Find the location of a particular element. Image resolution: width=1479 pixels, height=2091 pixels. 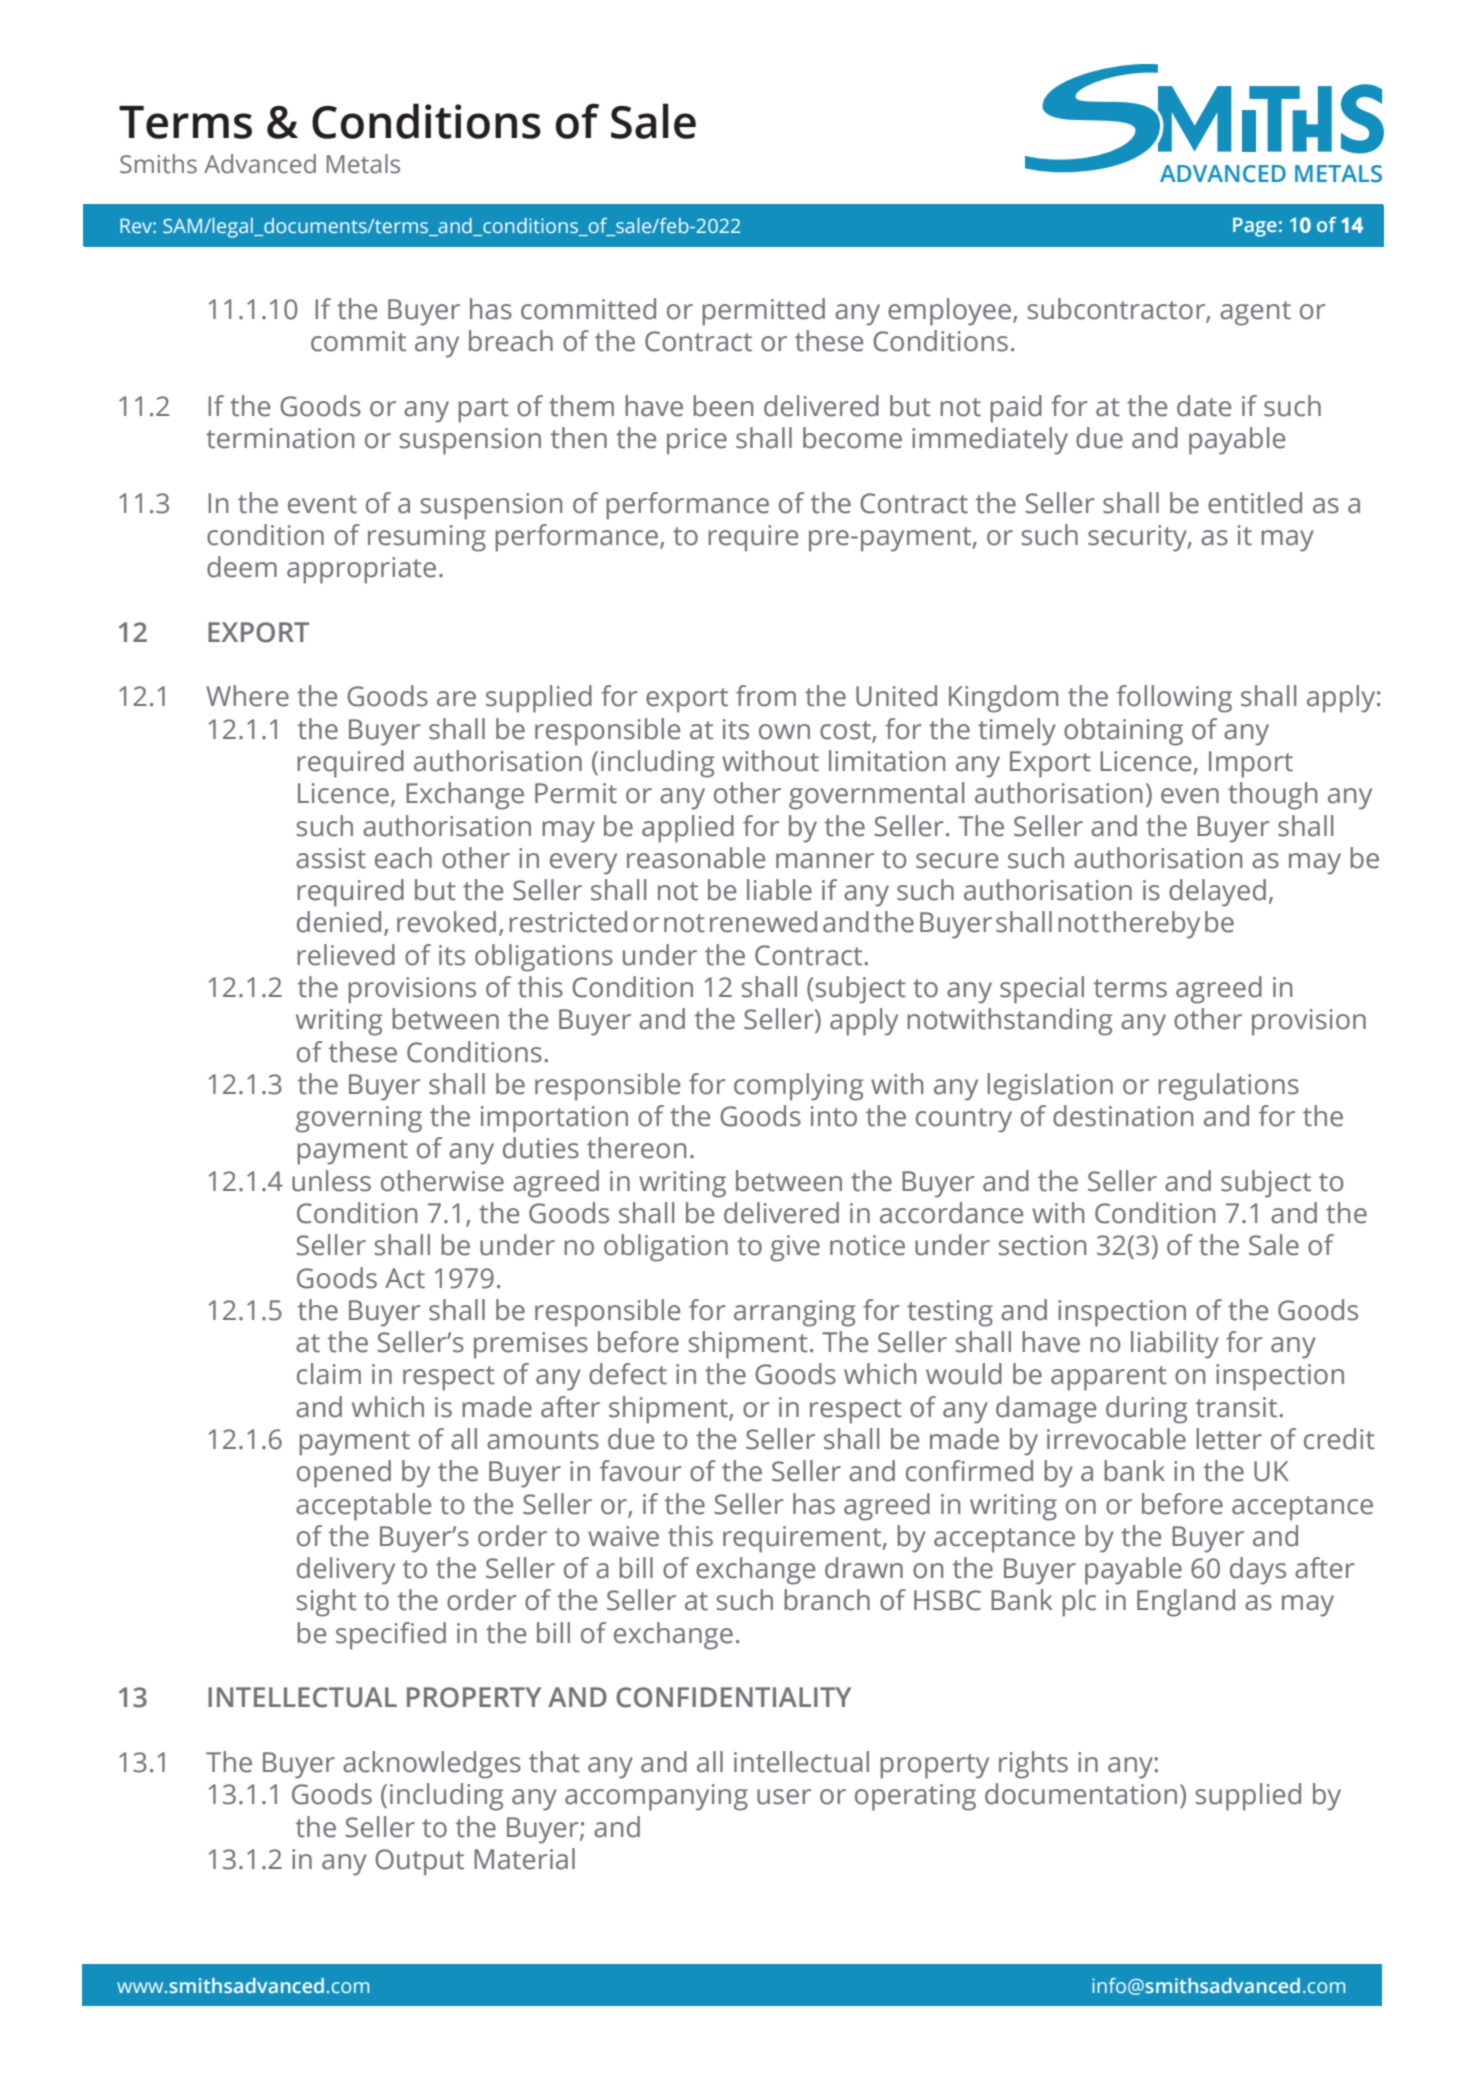

regulations is located at coordinates (1228, 1087).
